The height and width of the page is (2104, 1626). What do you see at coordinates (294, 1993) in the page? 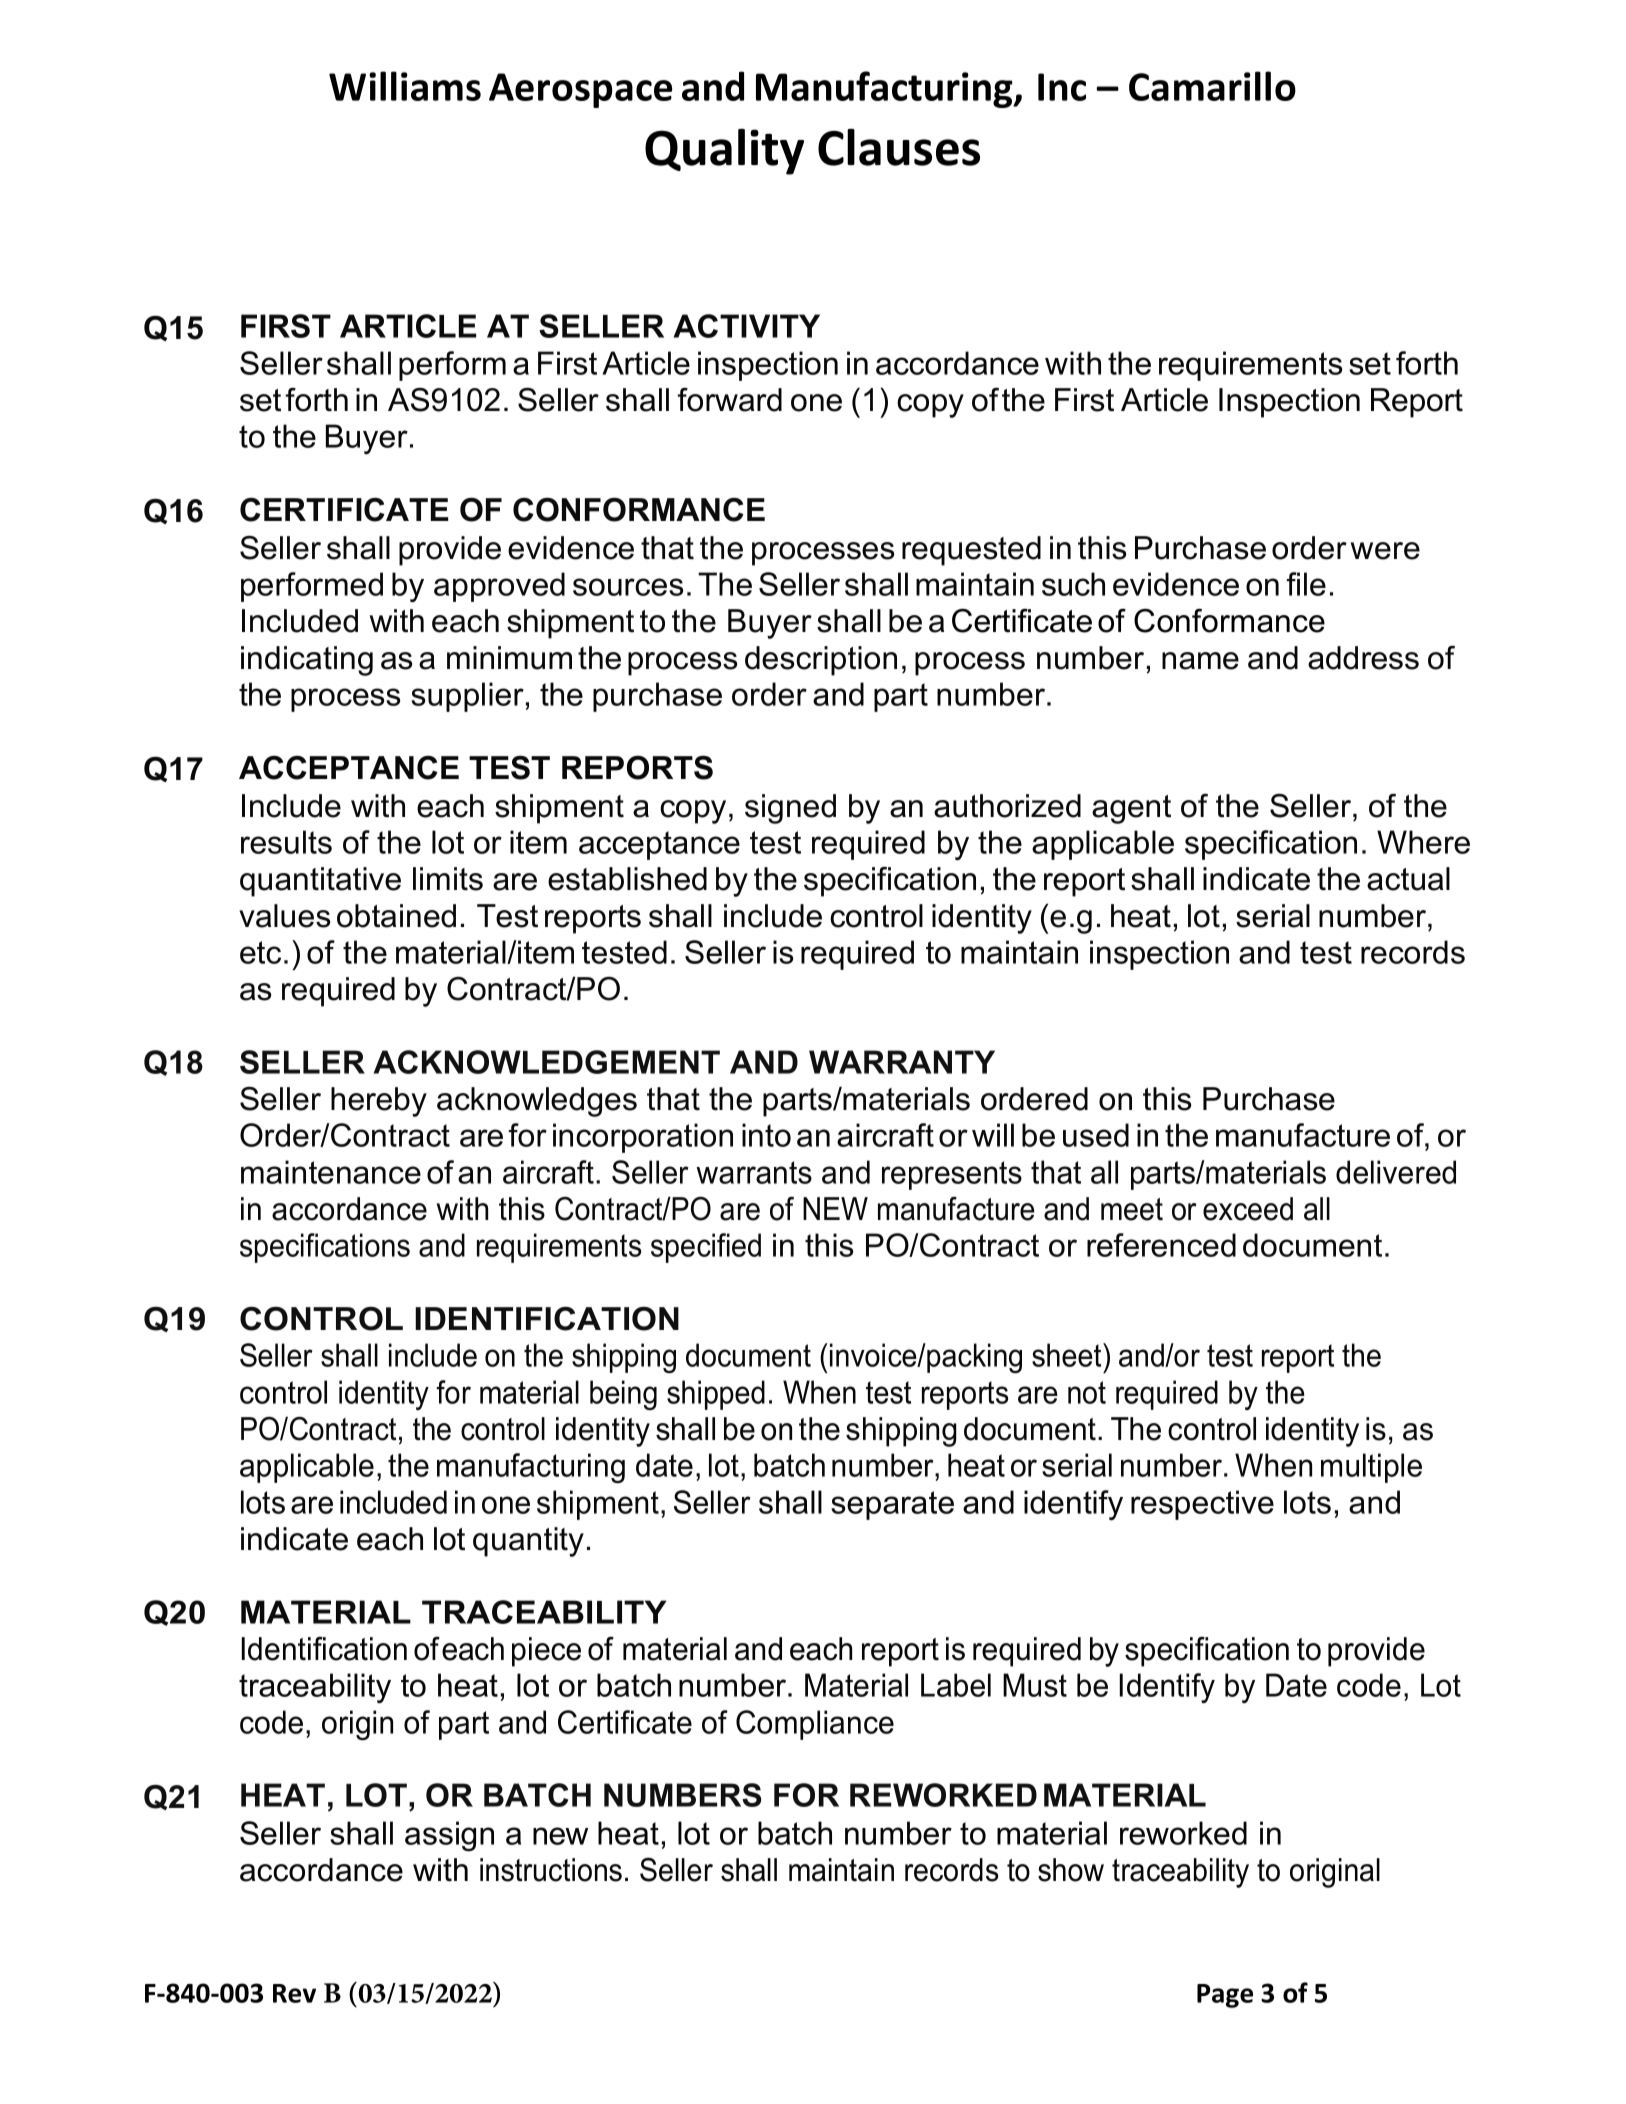
I see `Rev` at bounding box center [294, 1993].
